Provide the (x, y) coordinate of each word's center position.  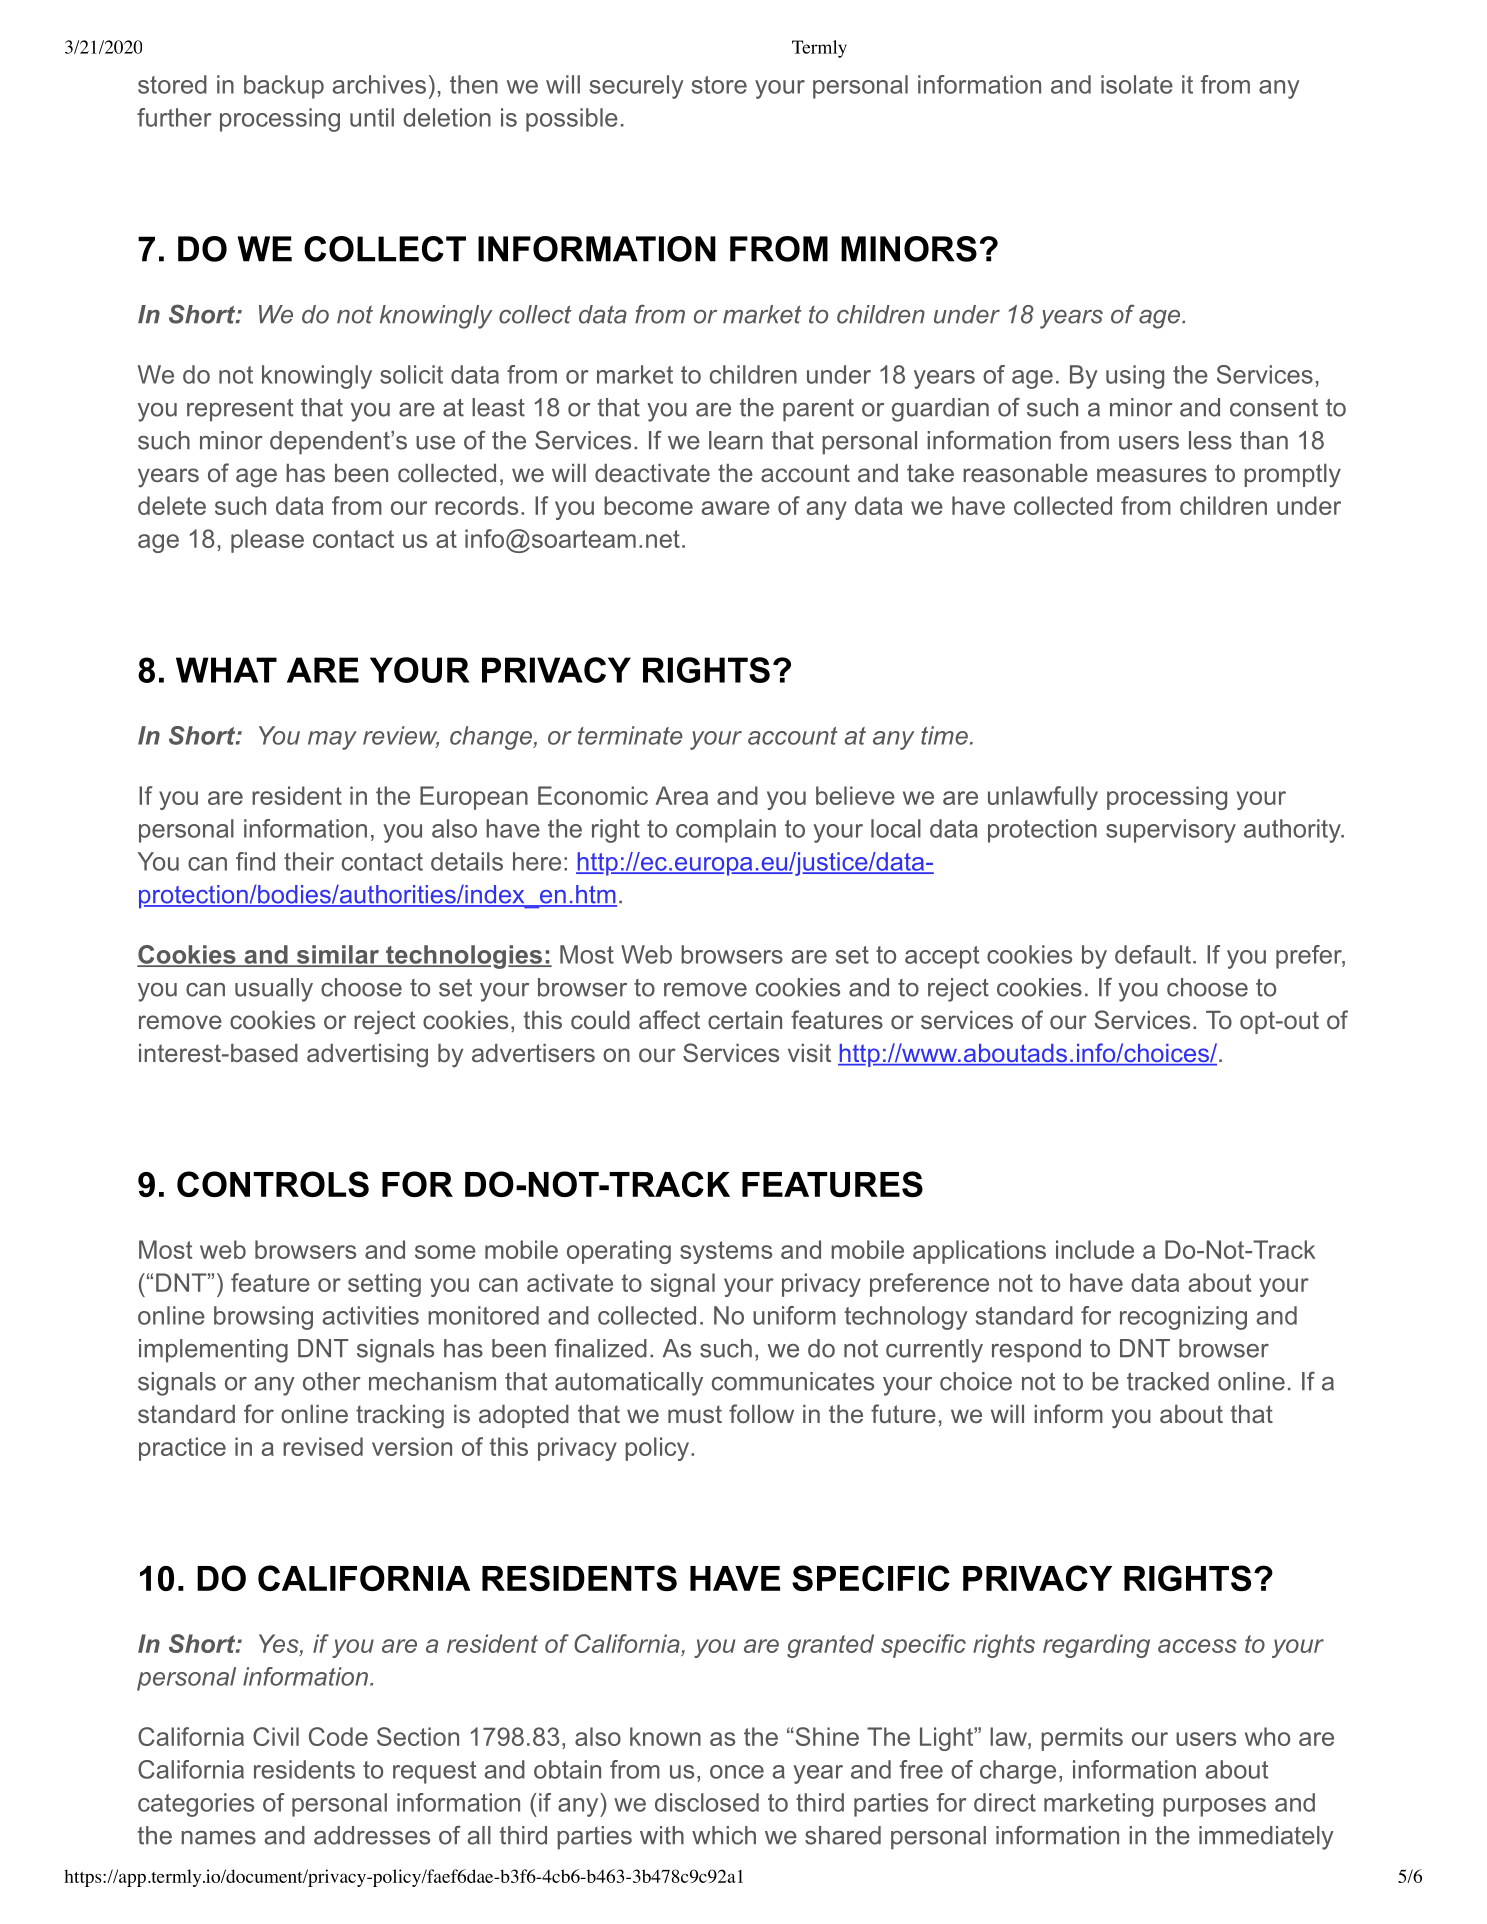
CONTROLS (273, 1184)
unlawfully (1043, 798)
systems (726, 1252)
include (1095, 1249)
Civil (276, 1736)
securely (637, 87)
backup (284, 87)
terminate (630, 735)
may (332, 740)
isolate (1137, 84)
